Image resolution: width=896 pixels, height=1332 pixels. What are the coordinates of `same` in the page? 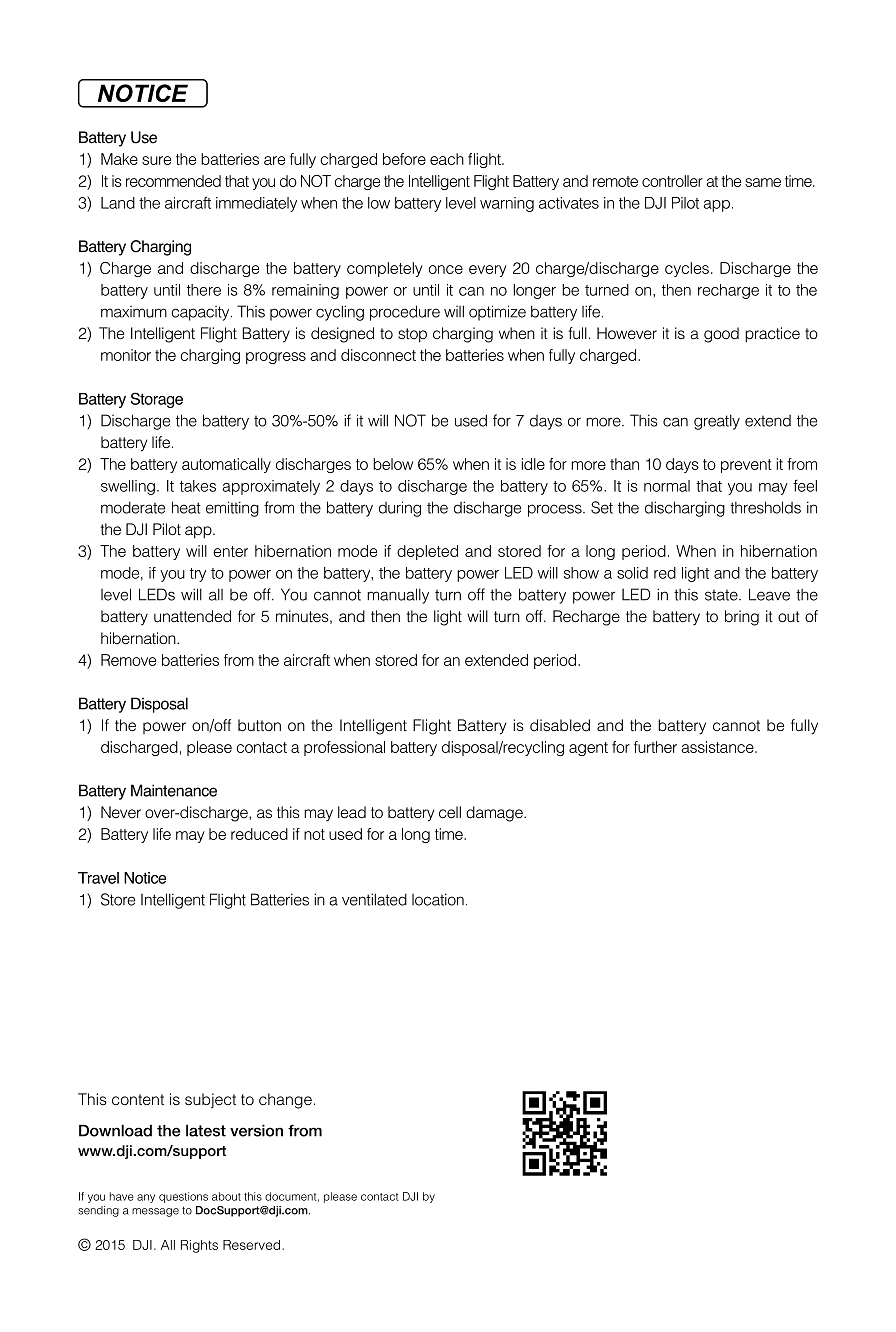 It's located at (763, 182).
